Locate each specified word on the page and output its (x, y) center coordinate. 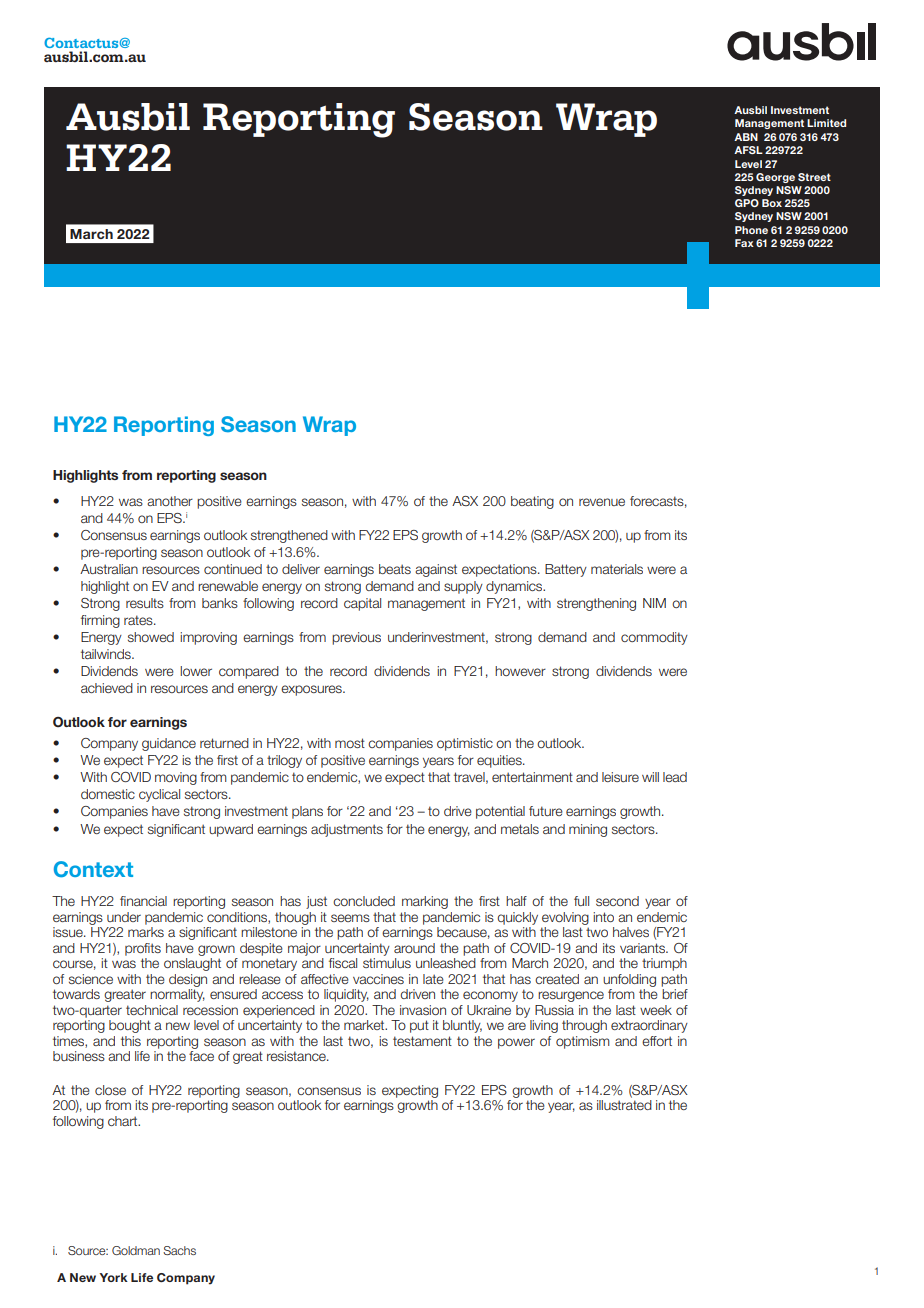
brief (675, 994)
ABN (746, 137)
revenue (602, 502)
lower (196, 671)
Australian (109, 569)
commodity (654, 638)
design (188, 980)
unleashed (446, 963)
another (170, 501)
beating (532, 502)
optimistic (465, 744)
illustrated (624, 1105)
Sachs (179, 1250)
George (775, 178)
